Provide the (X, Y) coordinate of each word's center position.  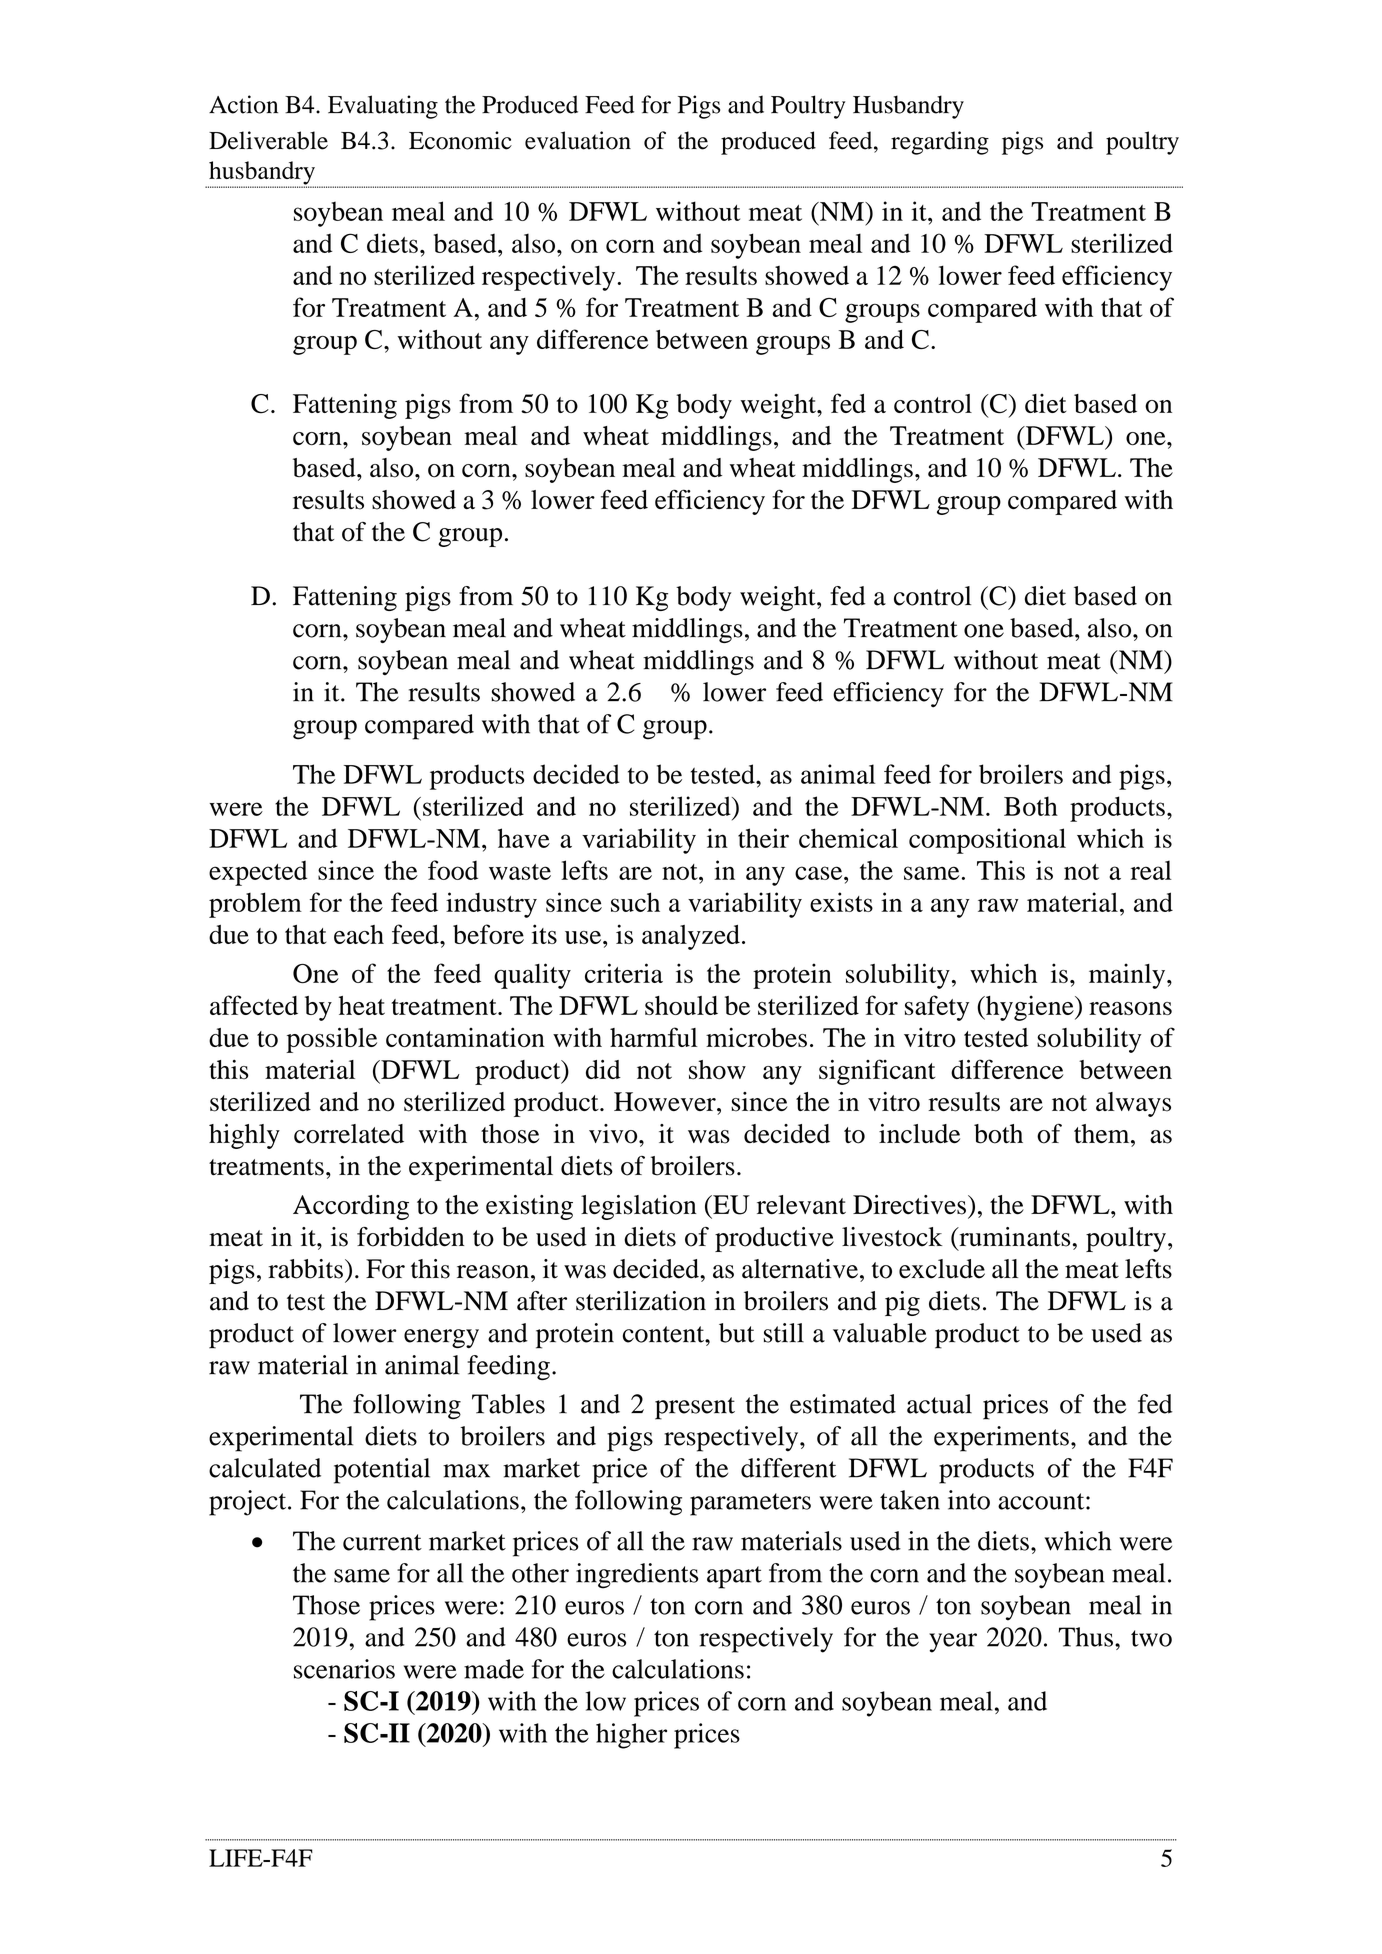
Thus (1085, 1637)
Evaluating (383, 107)
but (737, 1333)
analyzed (691, 937)
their (763, 838)
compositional (987, 841)
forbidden (410, 1237)
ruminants (1013, 1237)
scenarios (344, 1669)
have (524, 838)
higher (631, 1736)
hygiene (1030, 1008)
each (359, 934)
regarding (940, 143)
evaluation (578, 140)
